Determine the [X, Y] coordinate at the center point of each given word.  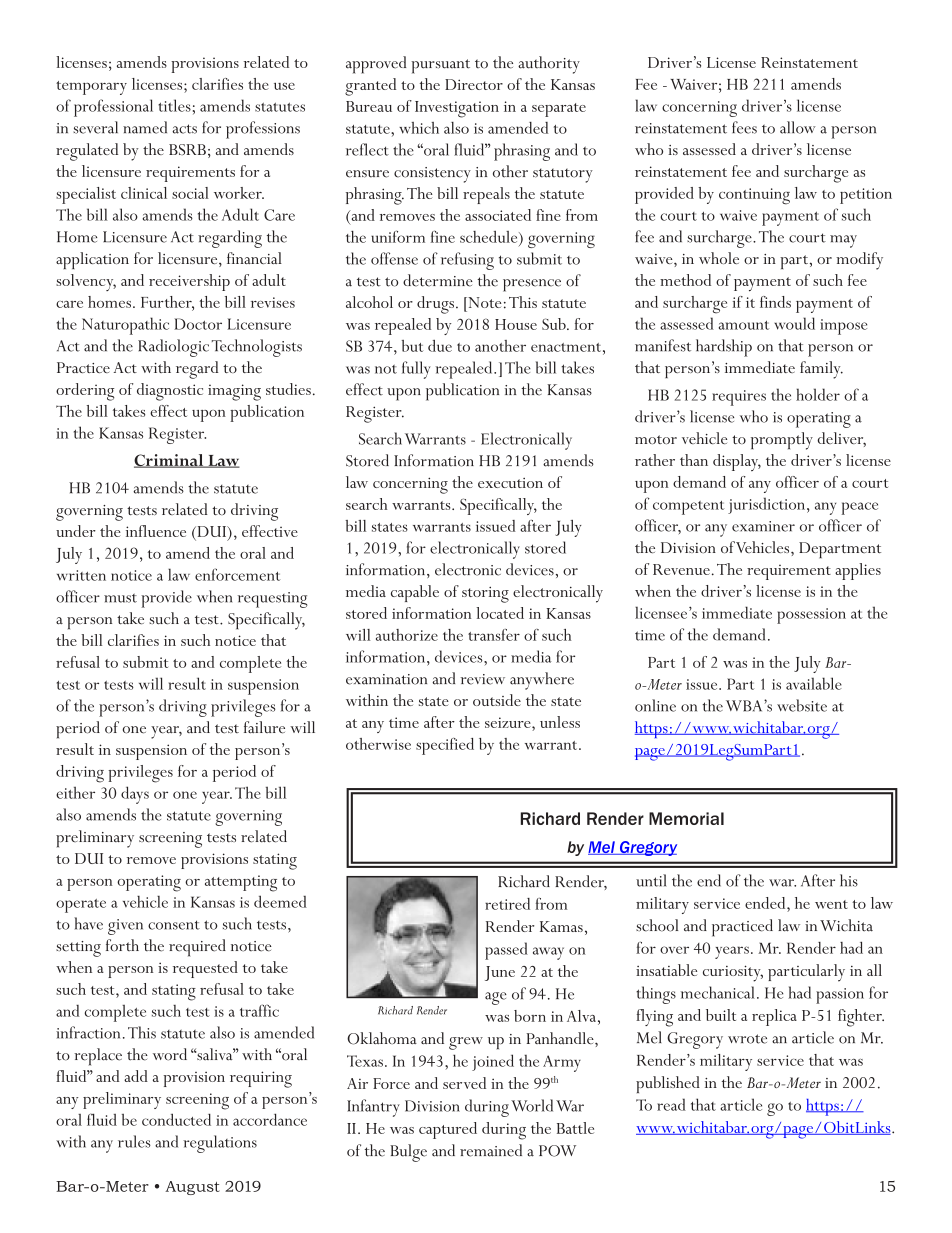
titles [174, 105]
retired [507, 904]
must [120, 598]
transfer [494, 635]
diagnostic [170, 392]
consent [174, 925]
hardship [724, 348]
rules [134, 1141]
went [831, 904]
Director [474, 84]
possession [811, 616]
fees [744, 127]
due [440, 346]
